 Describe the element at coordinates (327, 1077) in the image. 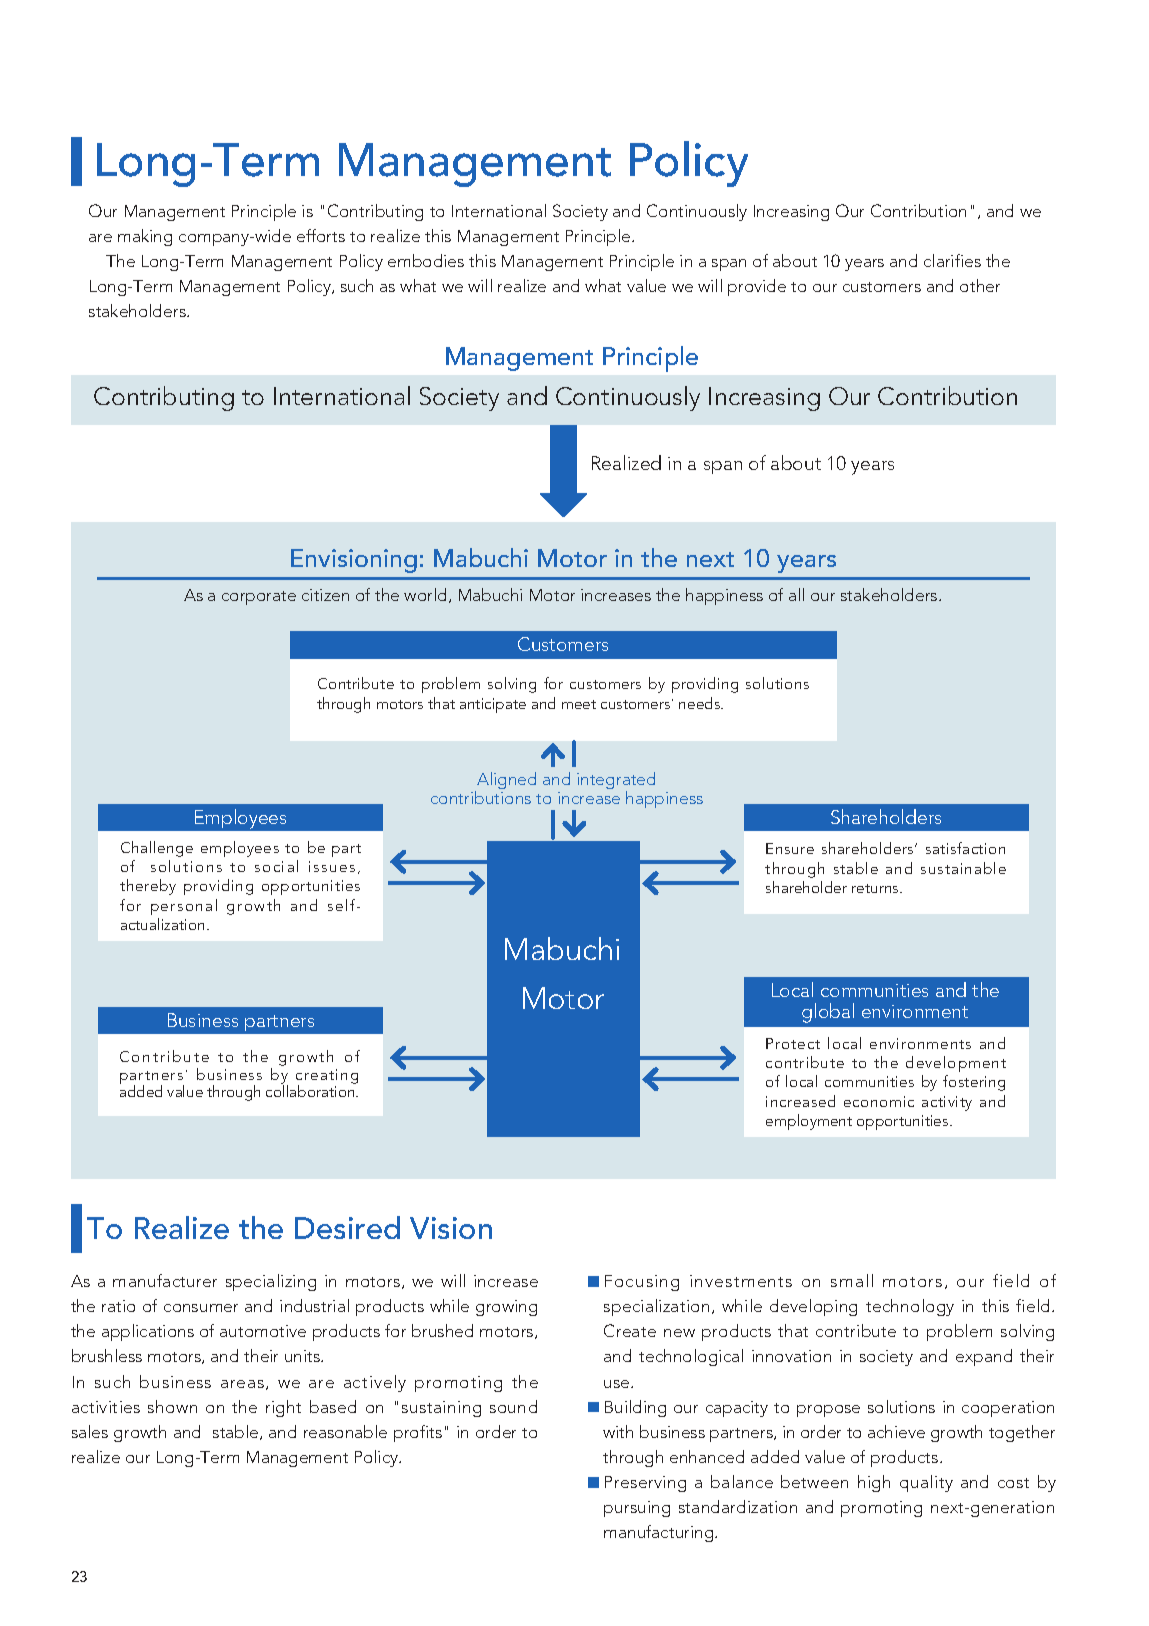

I see `creating` at that location.
